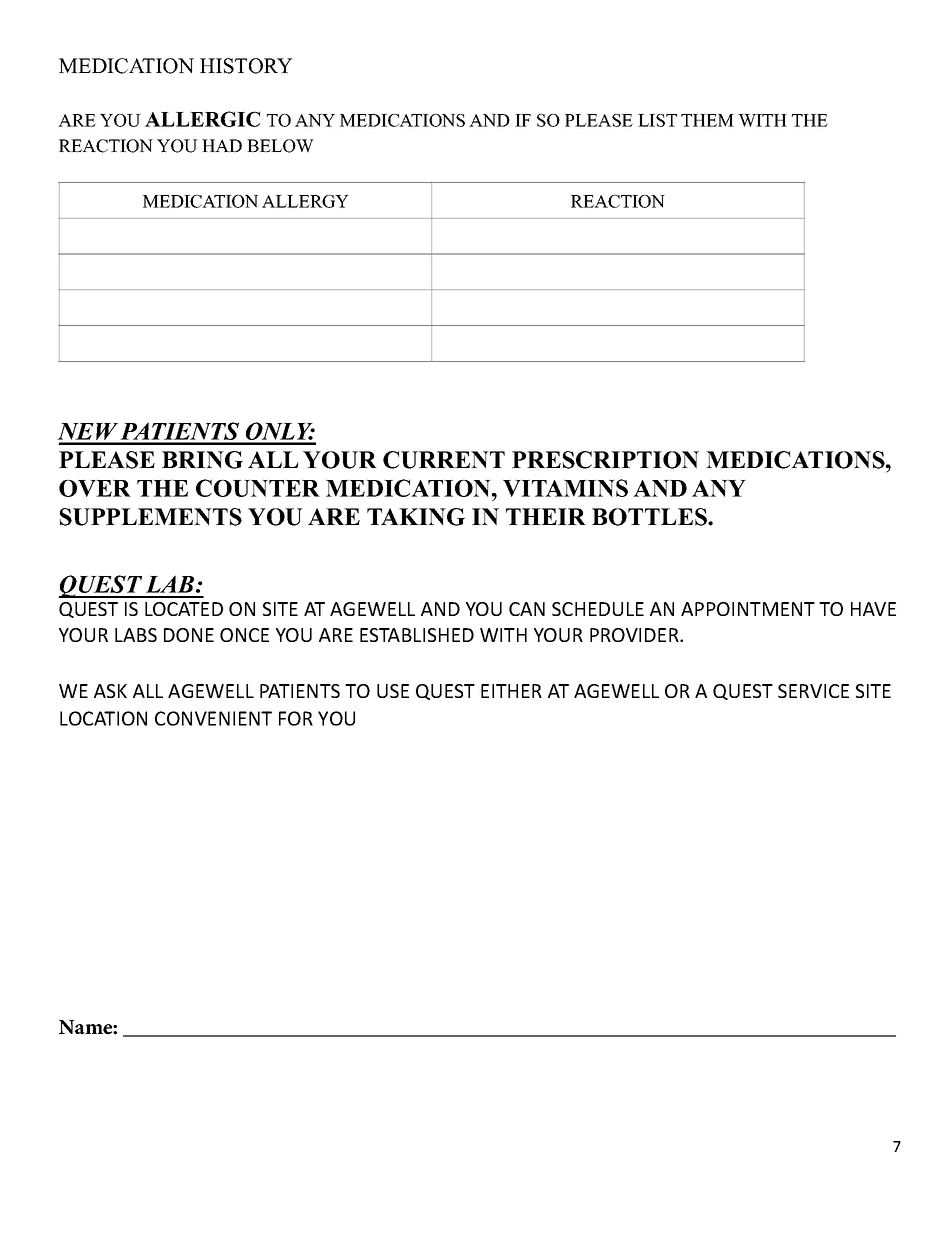 The height and width of the screenshot is (1233, 952). Describe the element at coordinates (707, 120) in the screenshot. I see `THEM` at that location.
